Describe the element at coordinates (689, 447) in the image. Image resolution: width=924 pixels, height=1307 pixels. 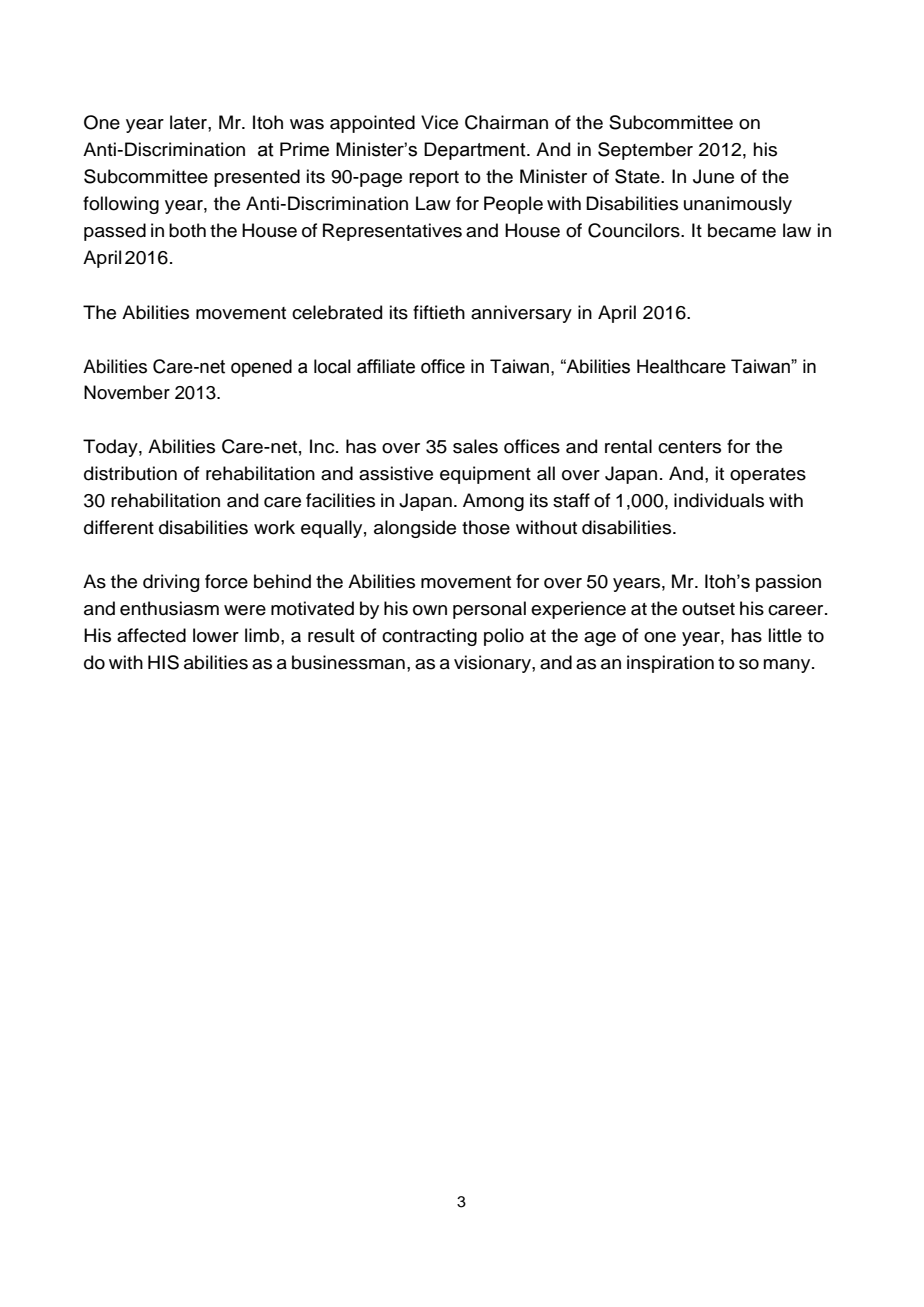
I see `centers` at that location.
